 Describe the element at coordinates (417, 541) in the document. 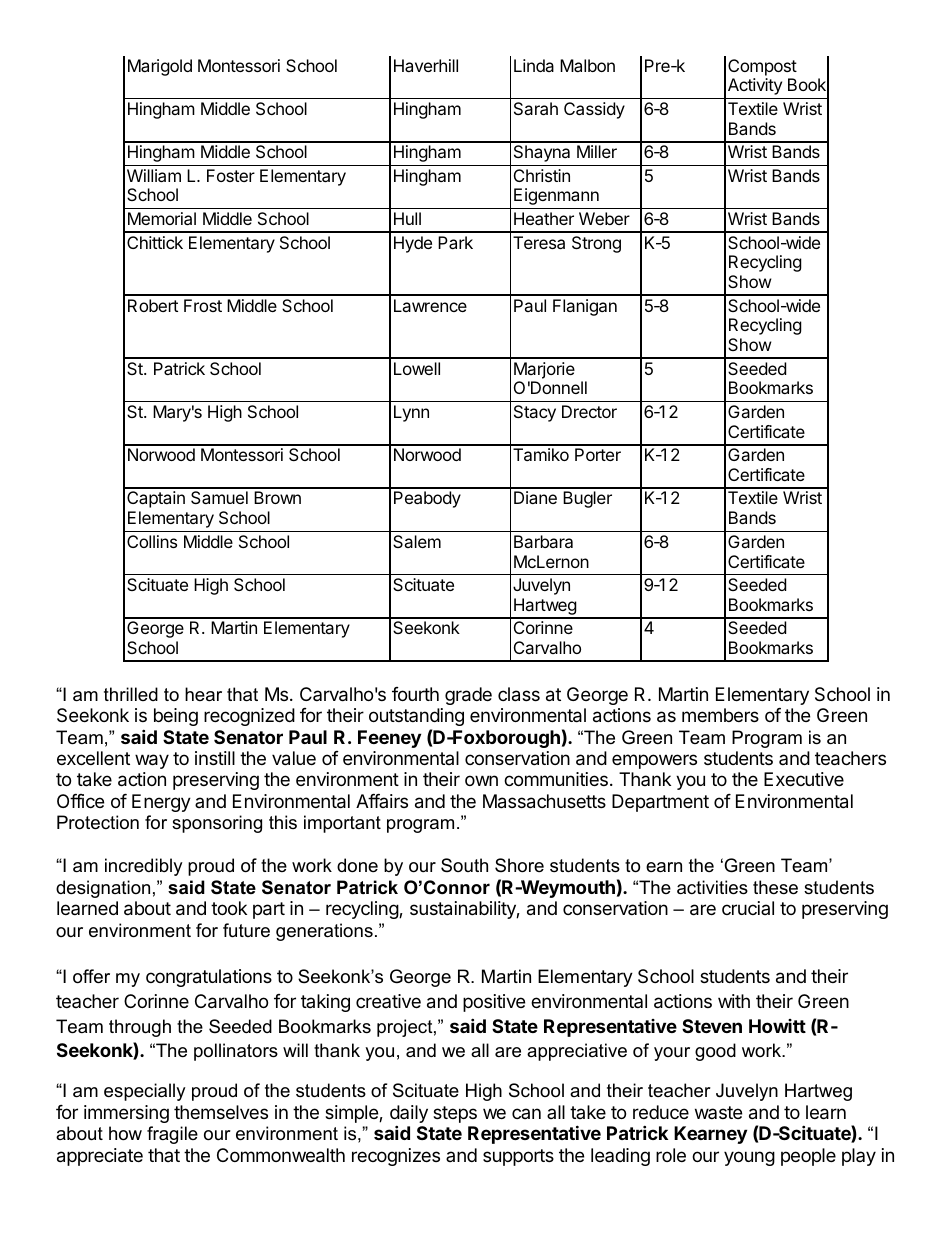

I see `Salem` at that location.
